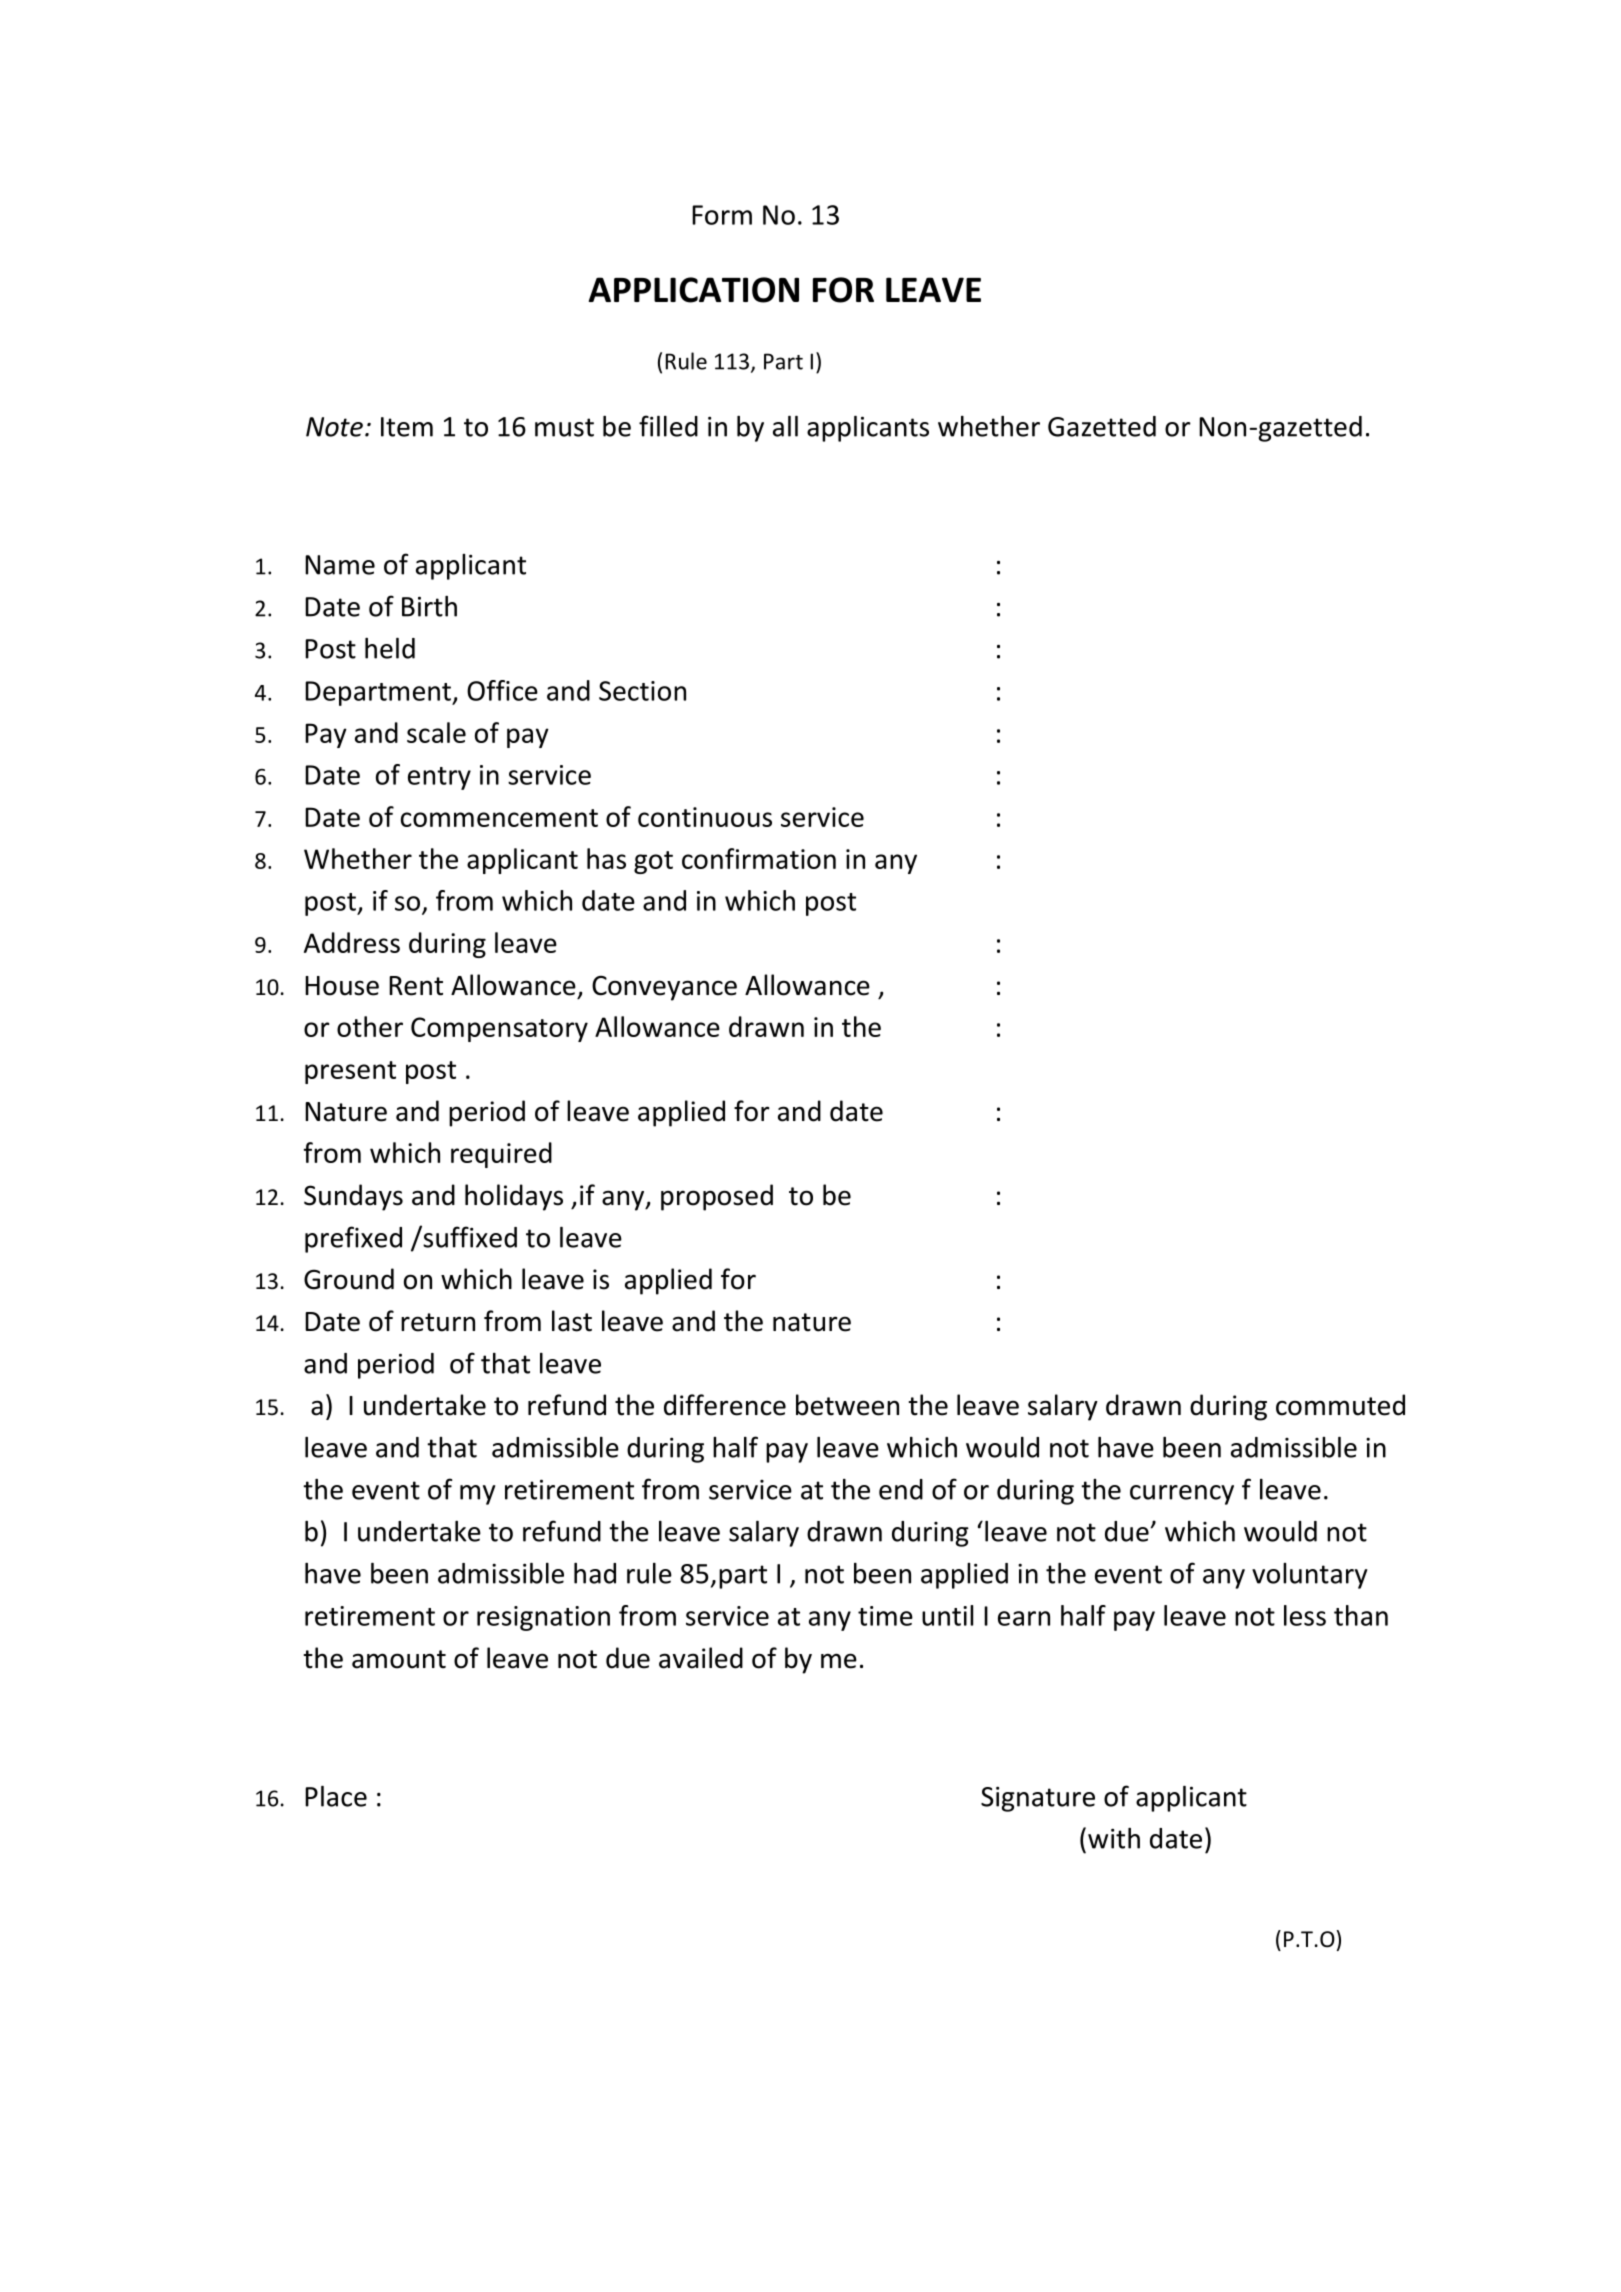 The width and height of the image is (1621, 2292). I want to click on commuted, so click(1340, 1405).
